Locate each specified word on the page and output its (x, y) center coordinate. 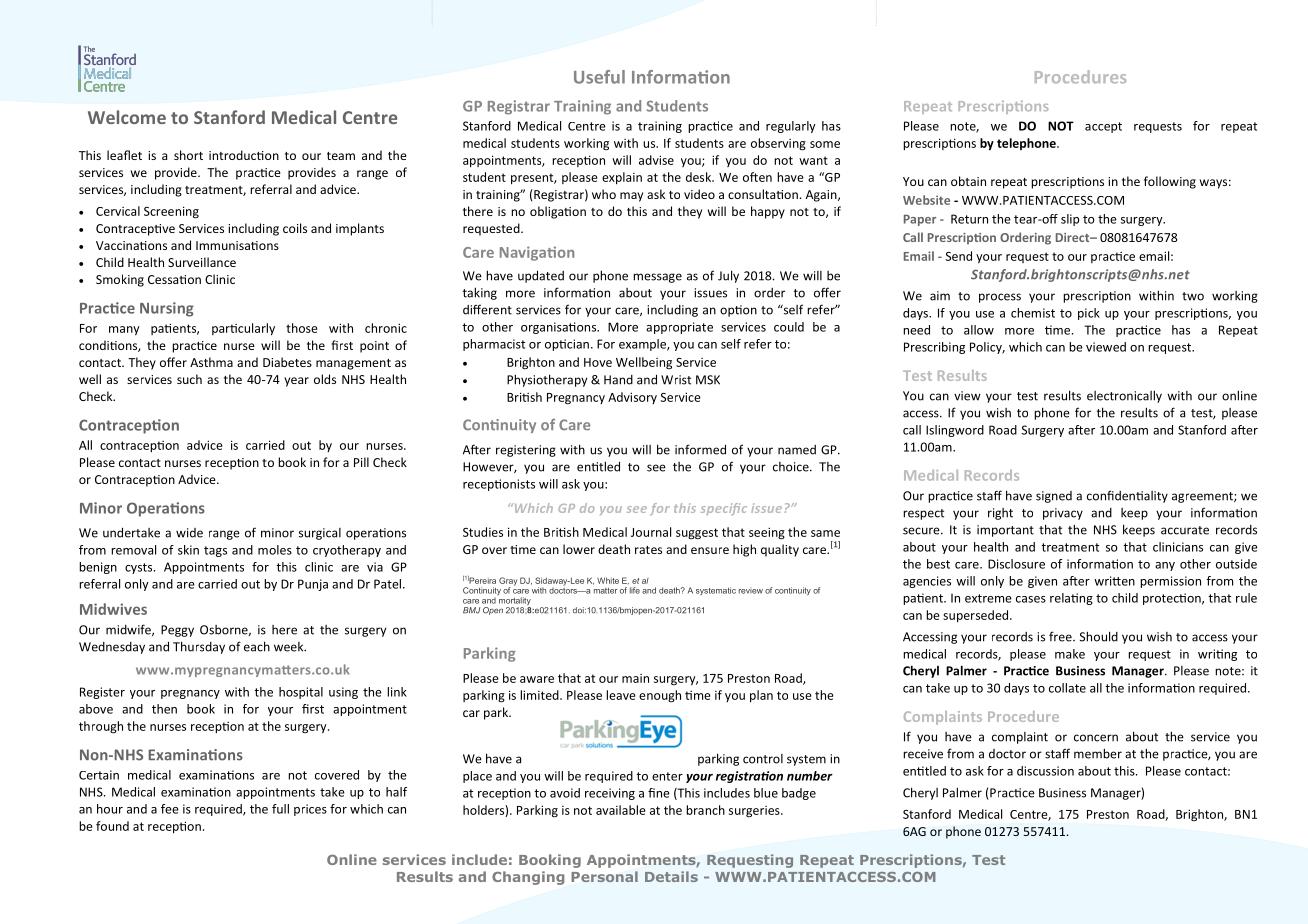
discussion (1045, 771)
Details (671, 876)
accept (1103, 127)
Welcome (127, 117)
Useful (599, 77)
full (280, 809)
